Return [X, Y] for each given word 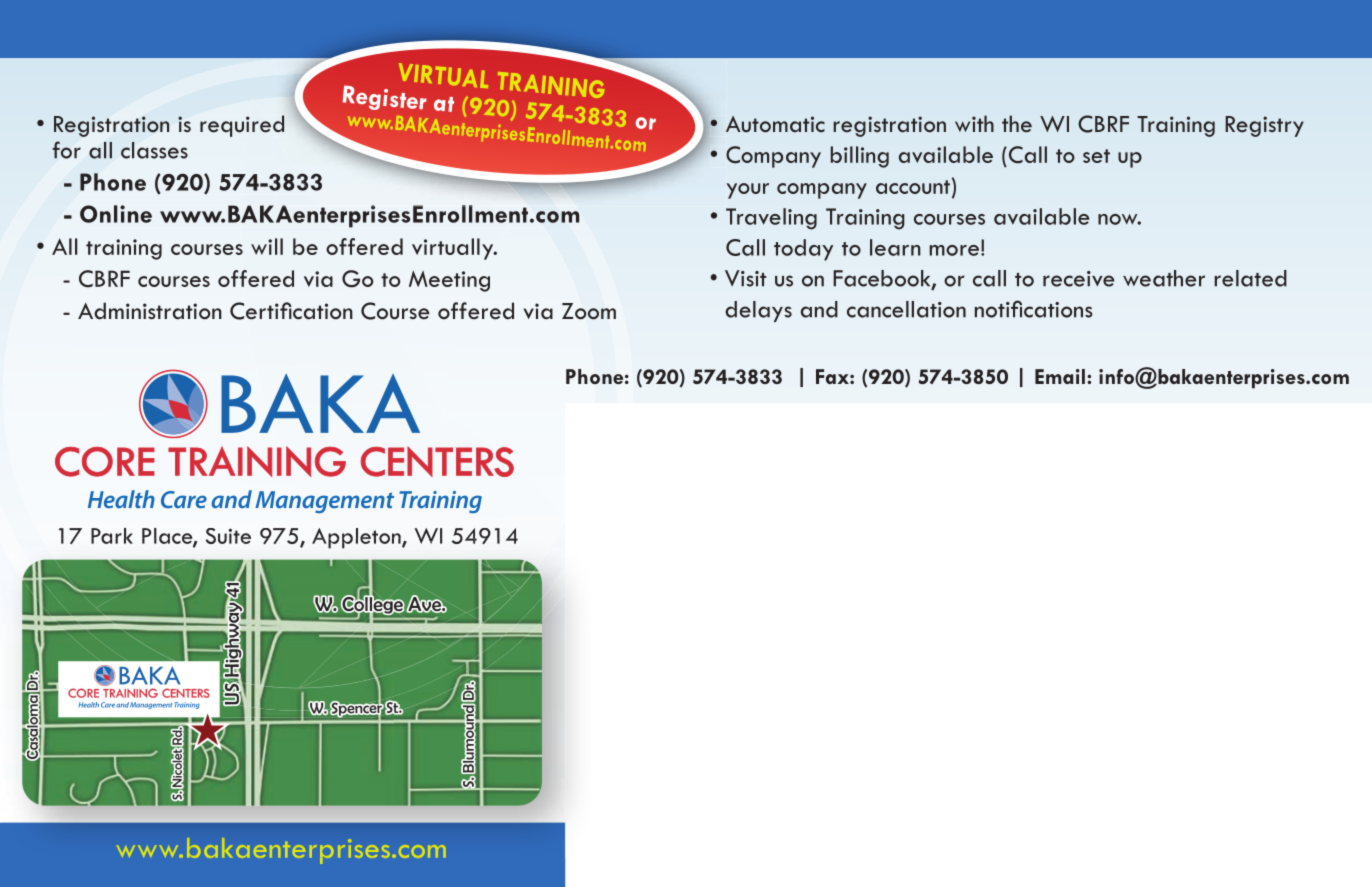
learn [895, 247]
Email [1060, 376]
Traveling [771, 219]
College [373, 605]
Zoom [589, 311]
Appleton [357, 538]
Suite [228, 536]
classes [154, 150]
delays [758, 311]
